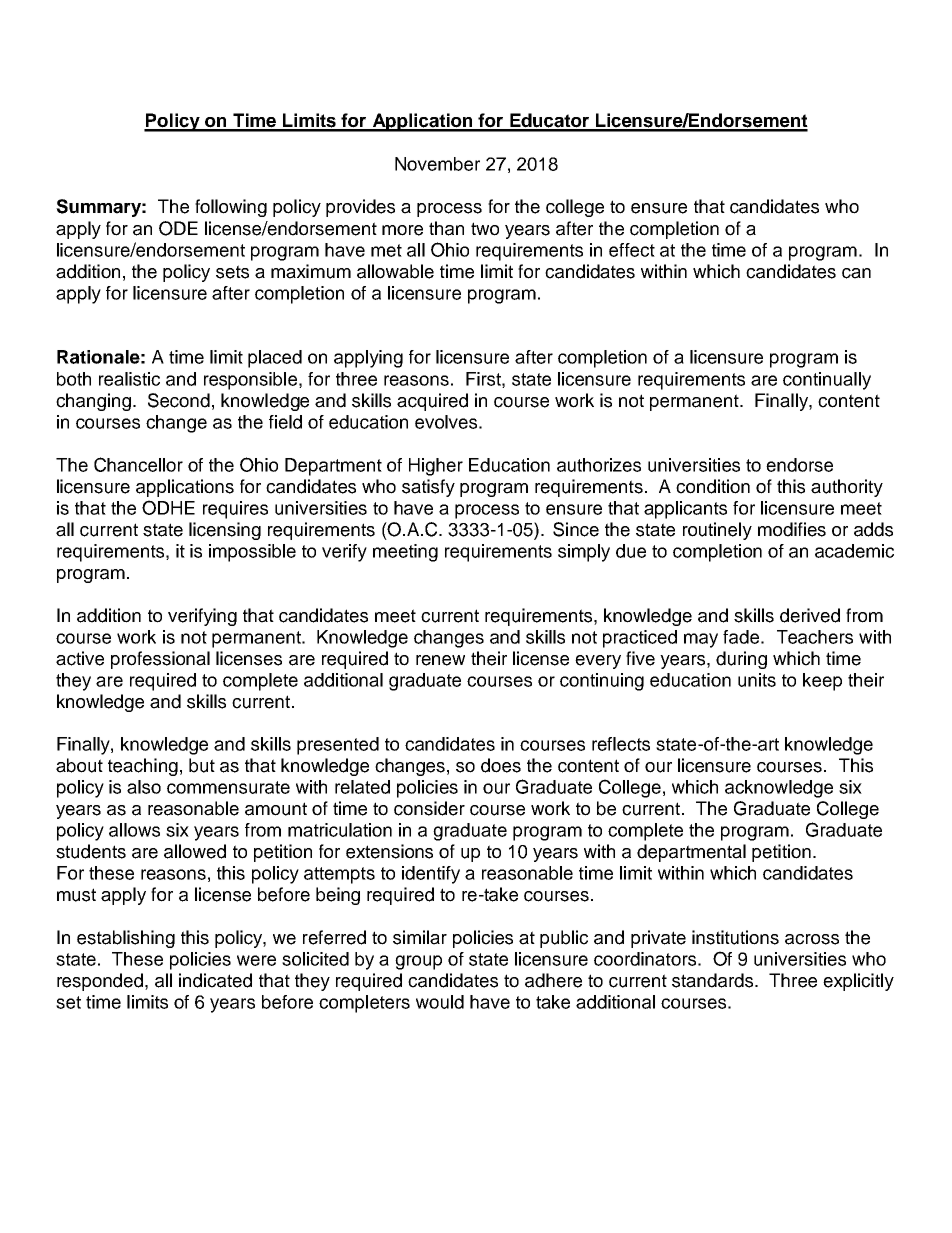 This screenshot has height=1233, width=952. What do you see at coordinates (179, 400) in the screenshot?
I see `Second` at bounding box center [179, 400].
